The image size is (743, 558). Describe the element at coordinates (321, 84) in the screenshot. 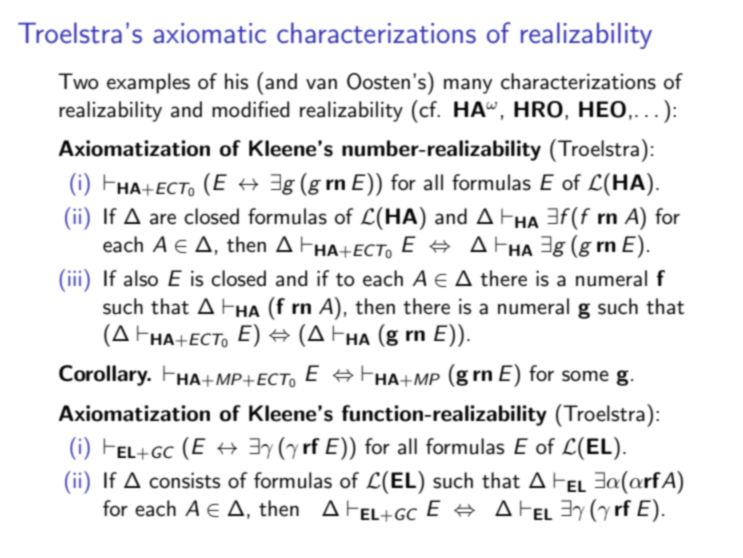

I see `van` at that location.
